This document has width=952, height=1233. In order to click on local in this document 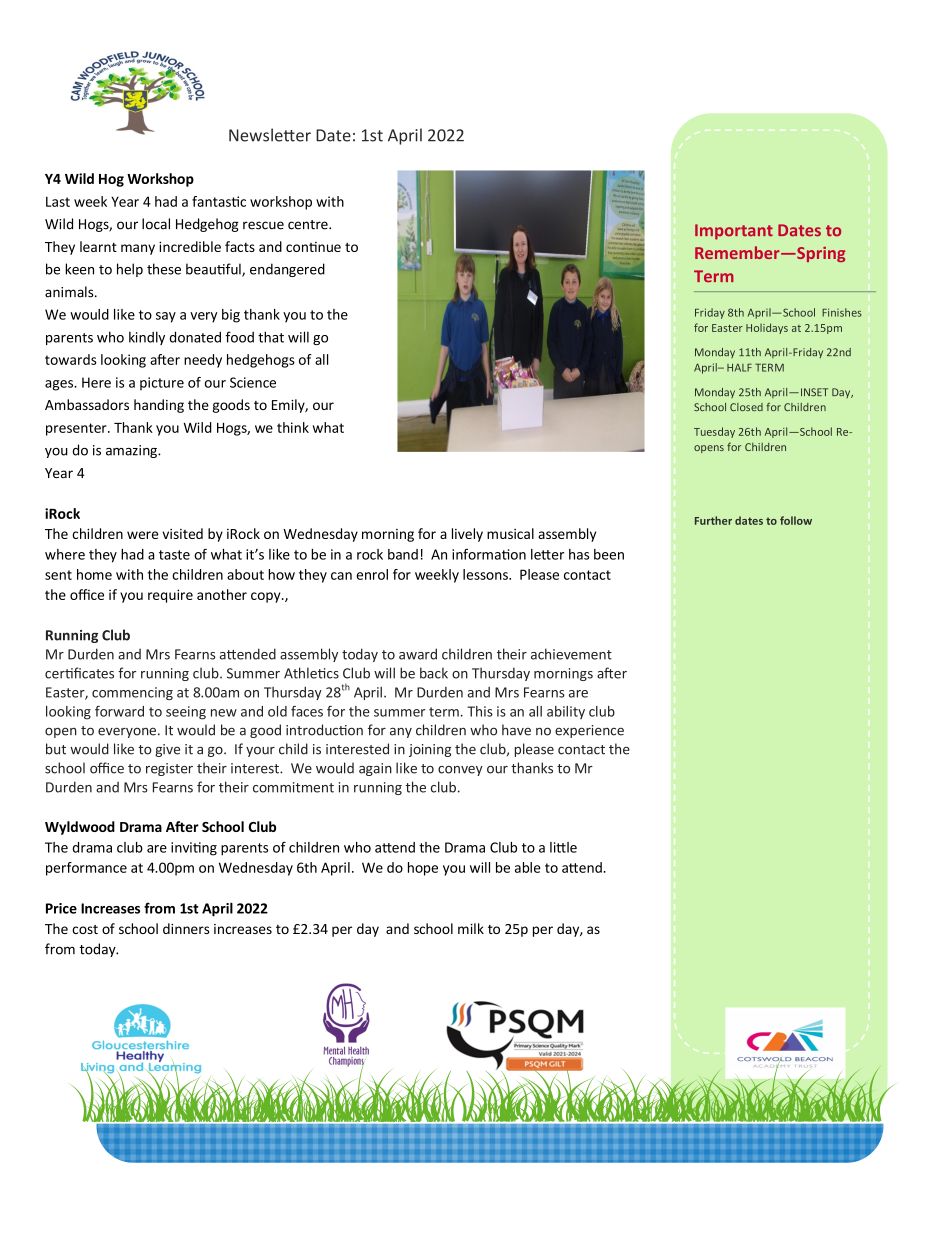, I will do `click(156, 224)`.
